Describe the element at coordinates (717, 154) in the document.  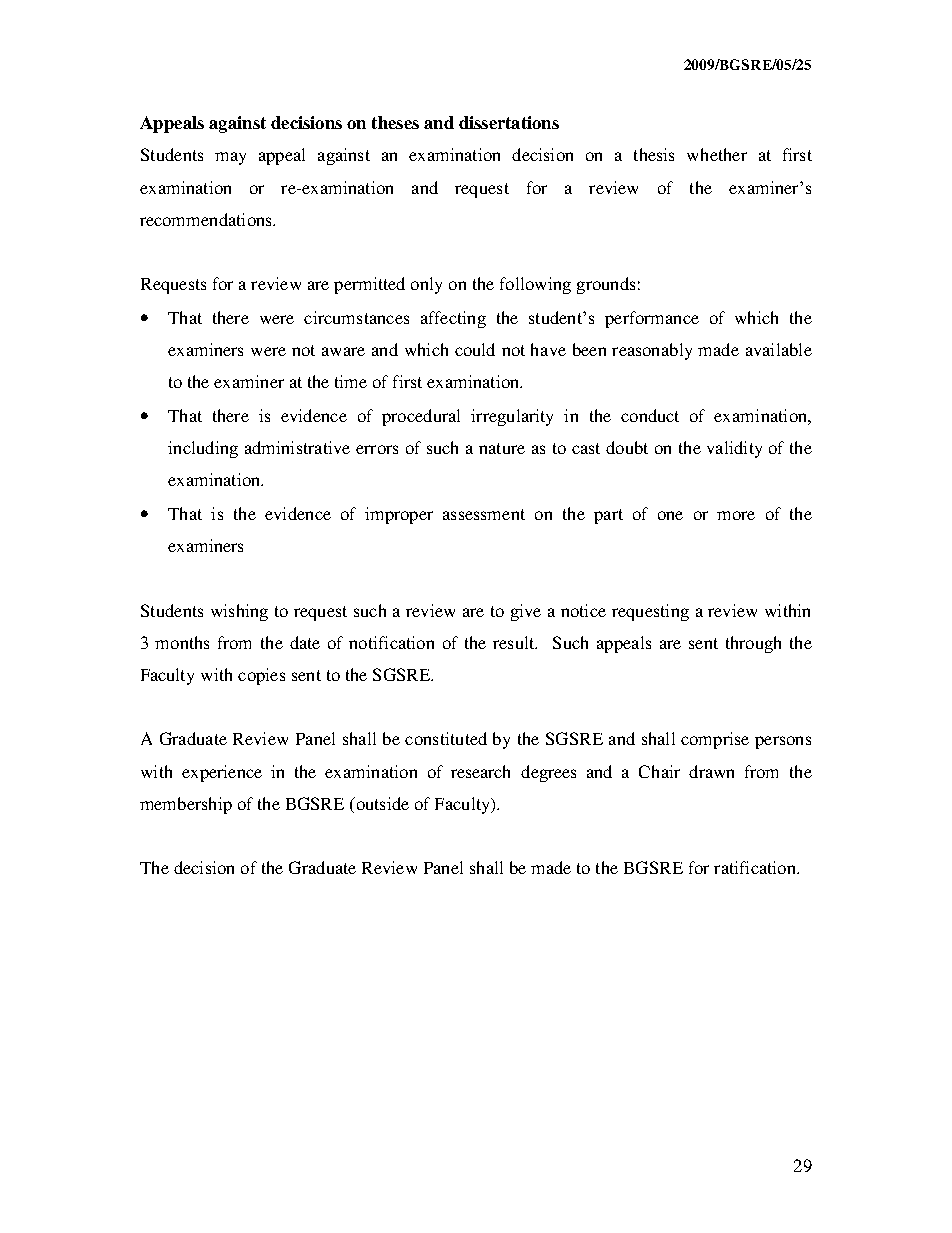
I see `whether` at that location.
